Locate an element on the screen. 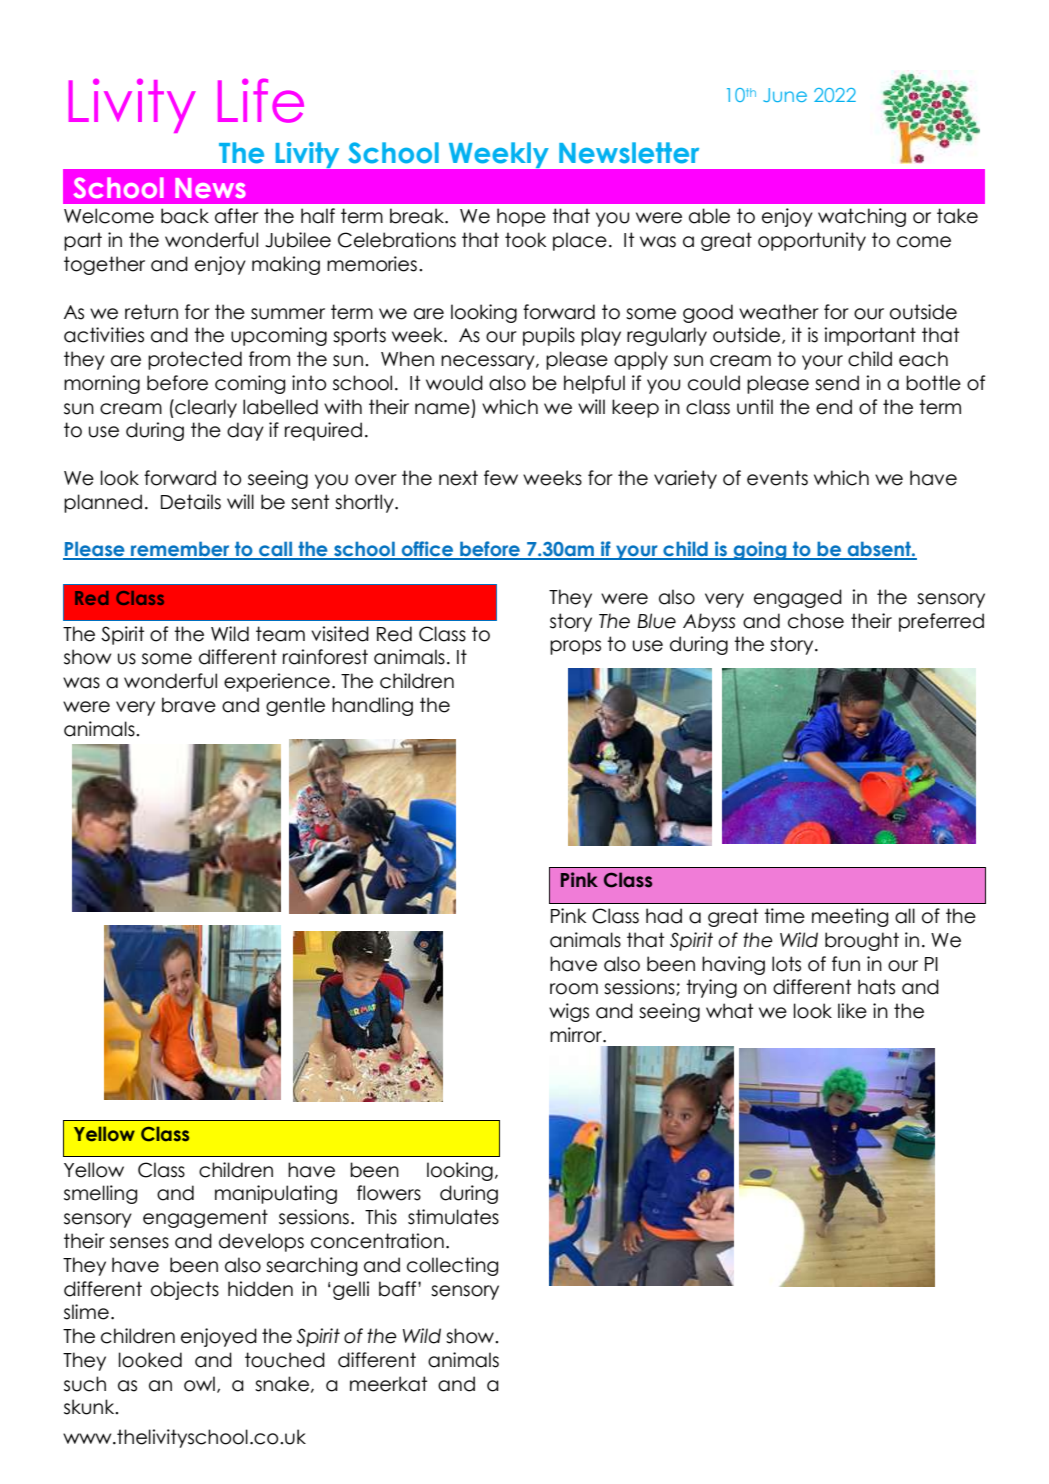 The height and width of the screenshot is (1484, 1049). Life is located at coordinates (261, 100).
